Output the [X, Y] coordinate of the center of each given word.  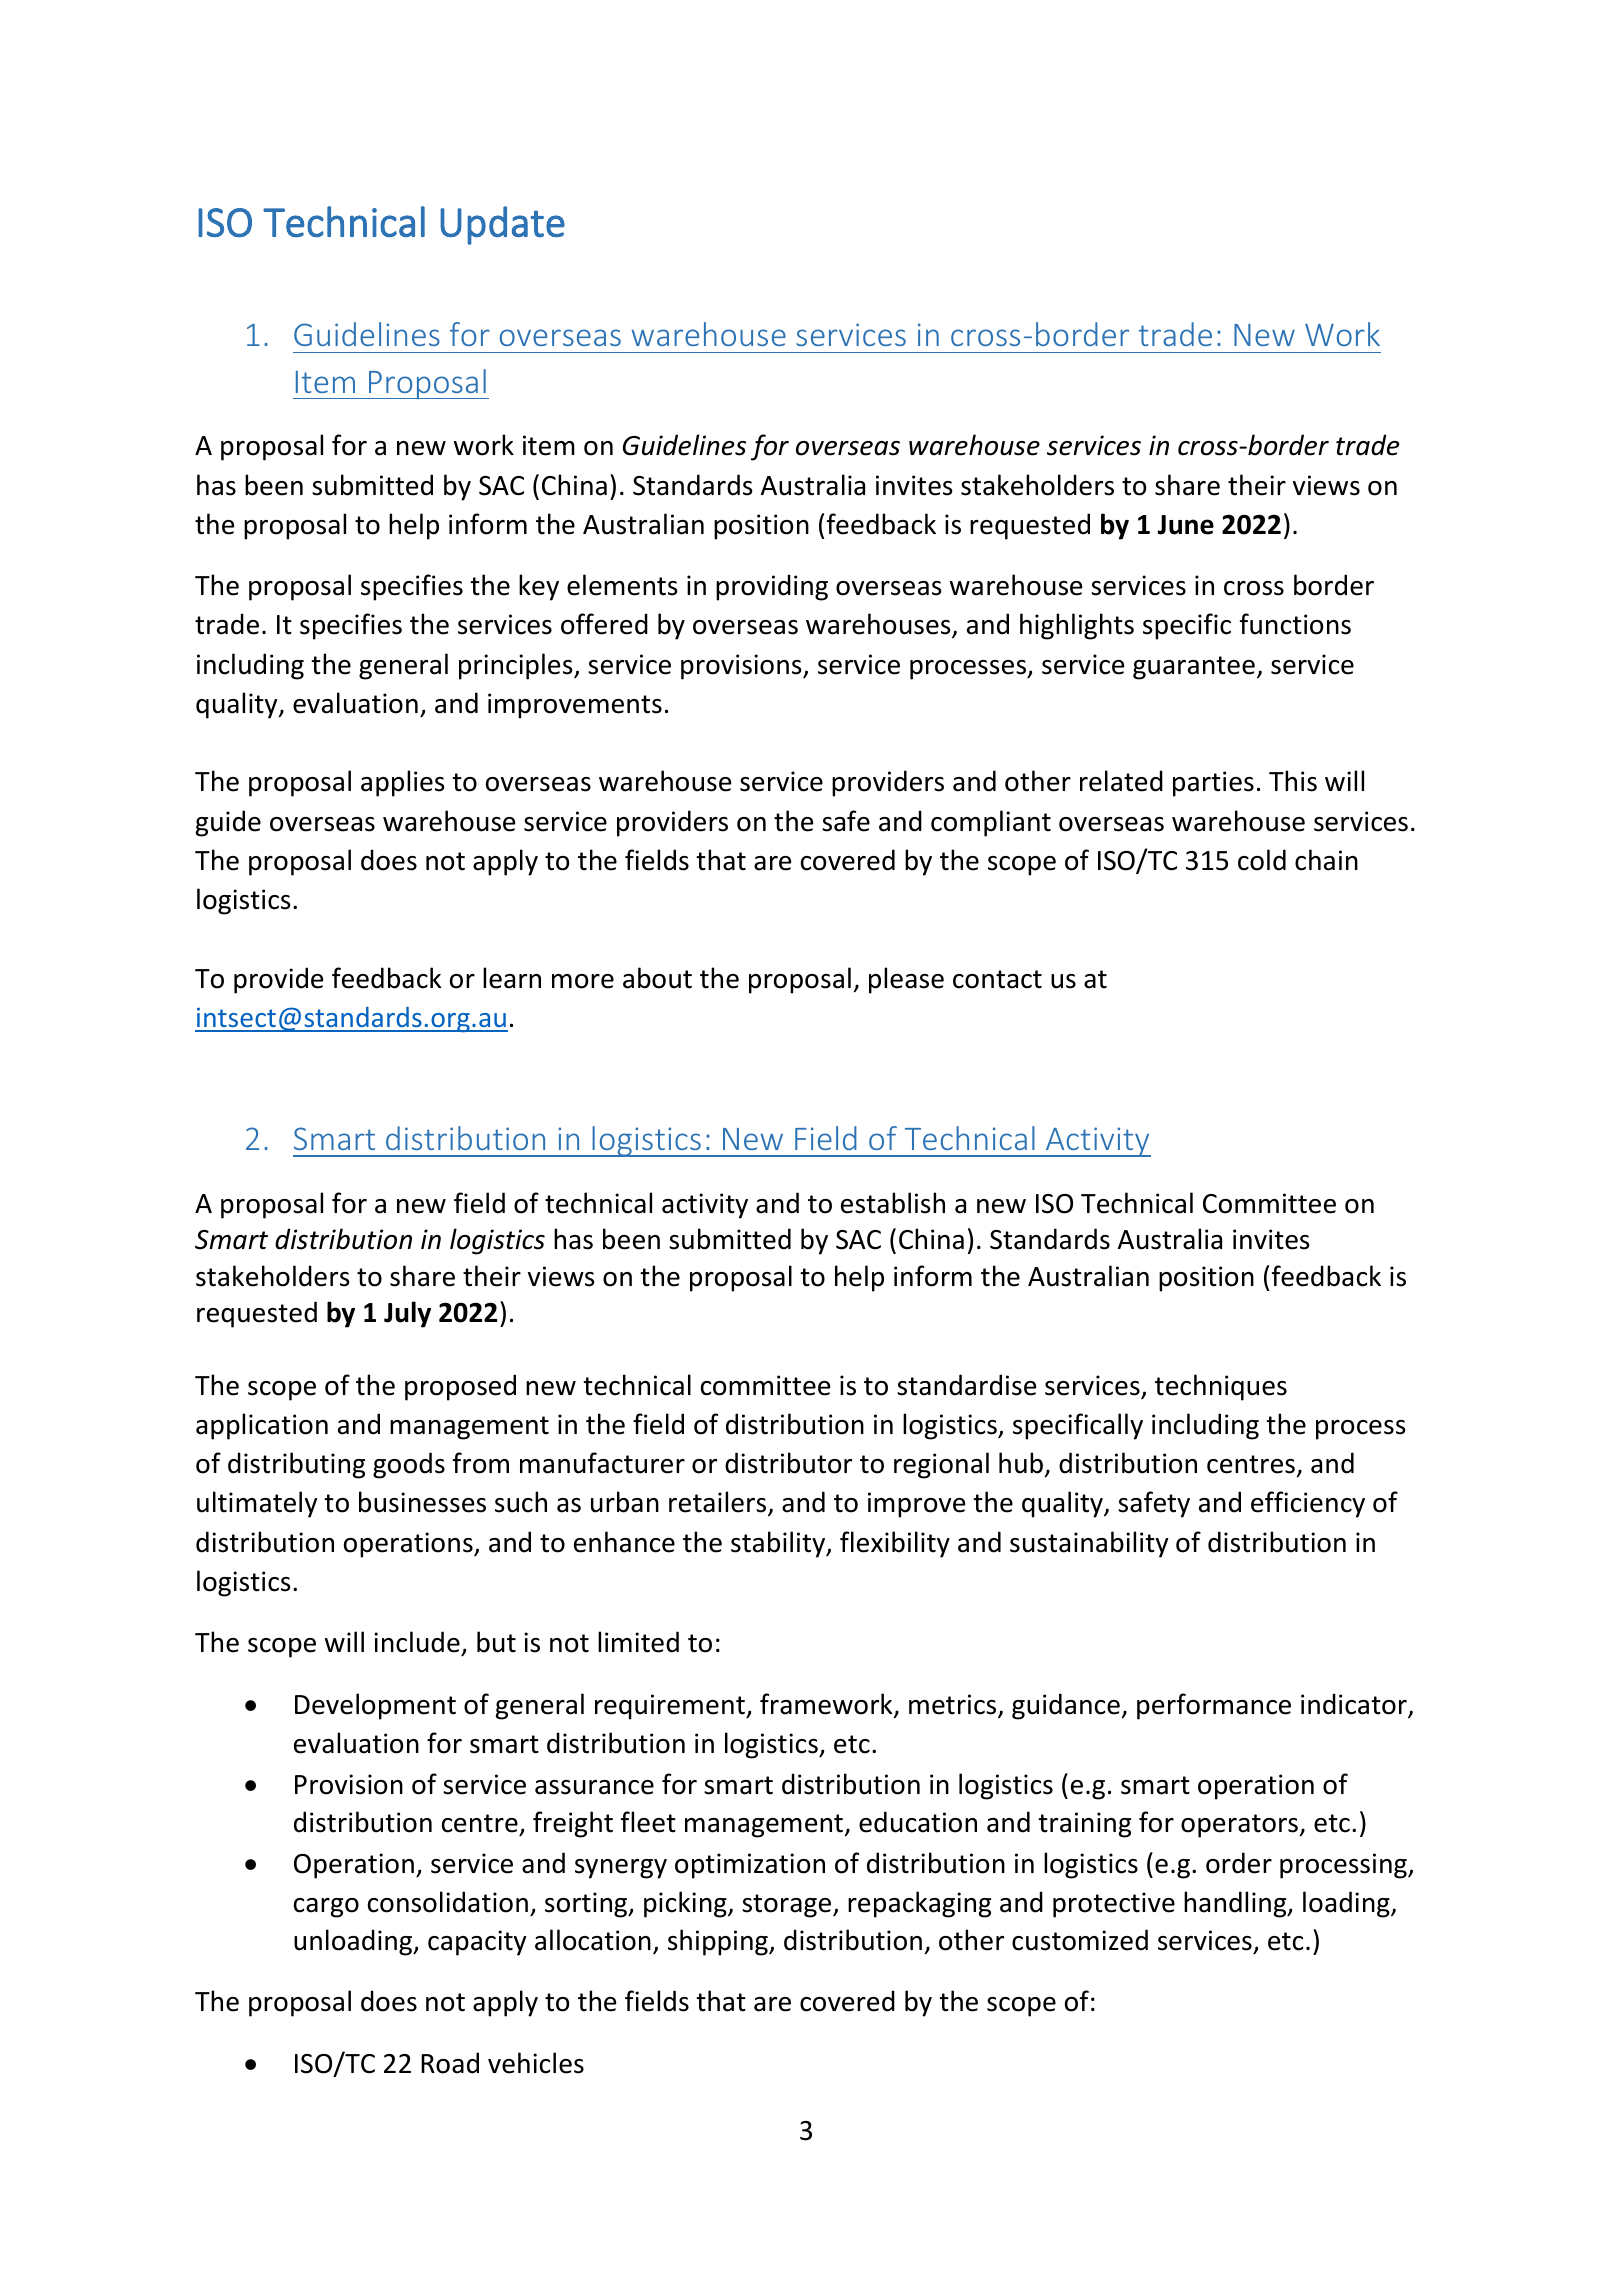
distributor [788, 1463]
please [906, 980]
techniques [1221, 1387]
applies [402, 783]
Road [450, 2063]
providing [772, 587]
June [1186, 525]
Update [502, 225]
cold [1262, 860]
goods [409, 1465]
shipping [719, 1942]
